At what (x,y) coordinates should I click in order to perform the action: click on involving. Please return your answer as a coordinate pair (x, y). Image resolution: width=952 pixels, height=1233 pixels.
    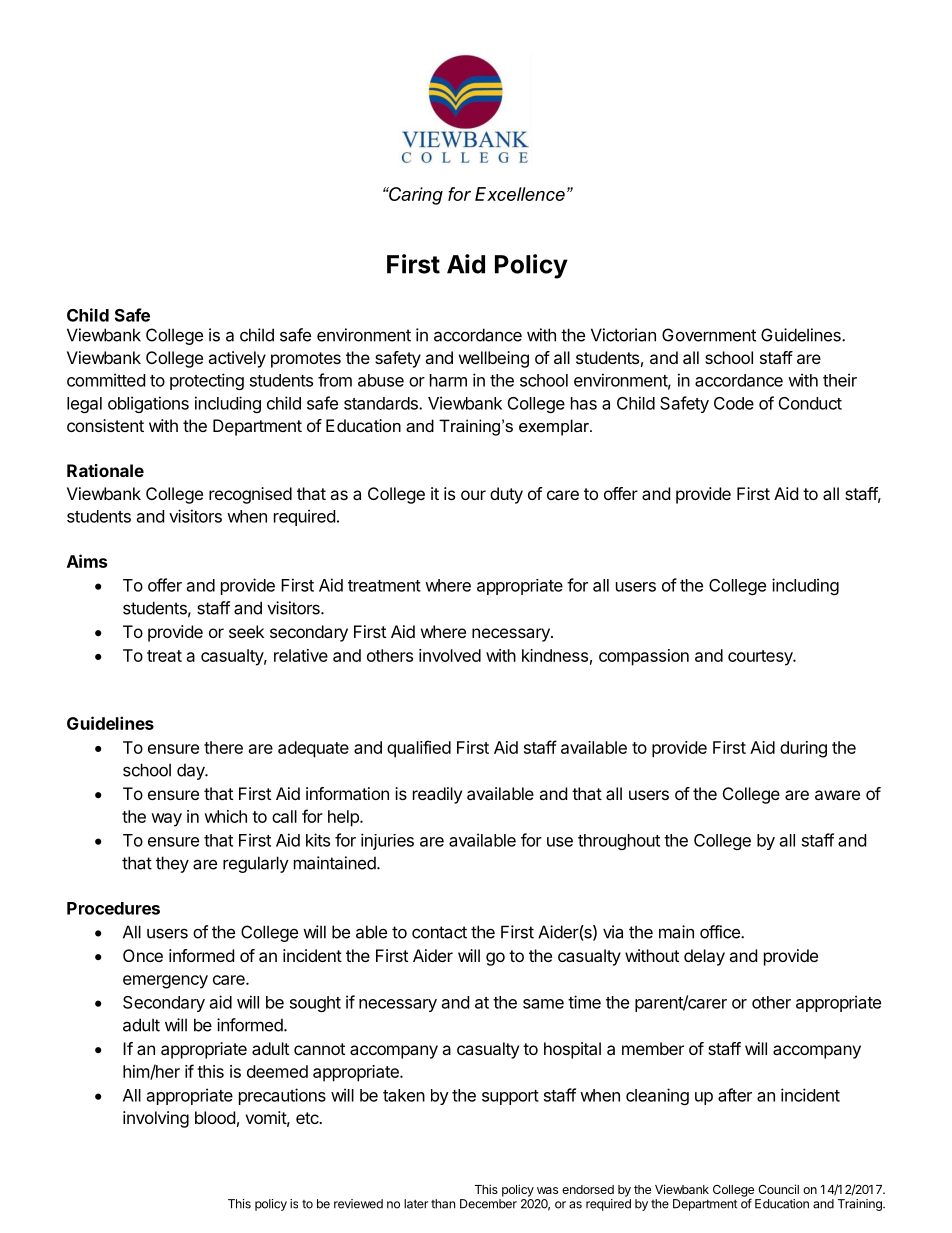
    Looking at the image, I should click on (156, 1119).
